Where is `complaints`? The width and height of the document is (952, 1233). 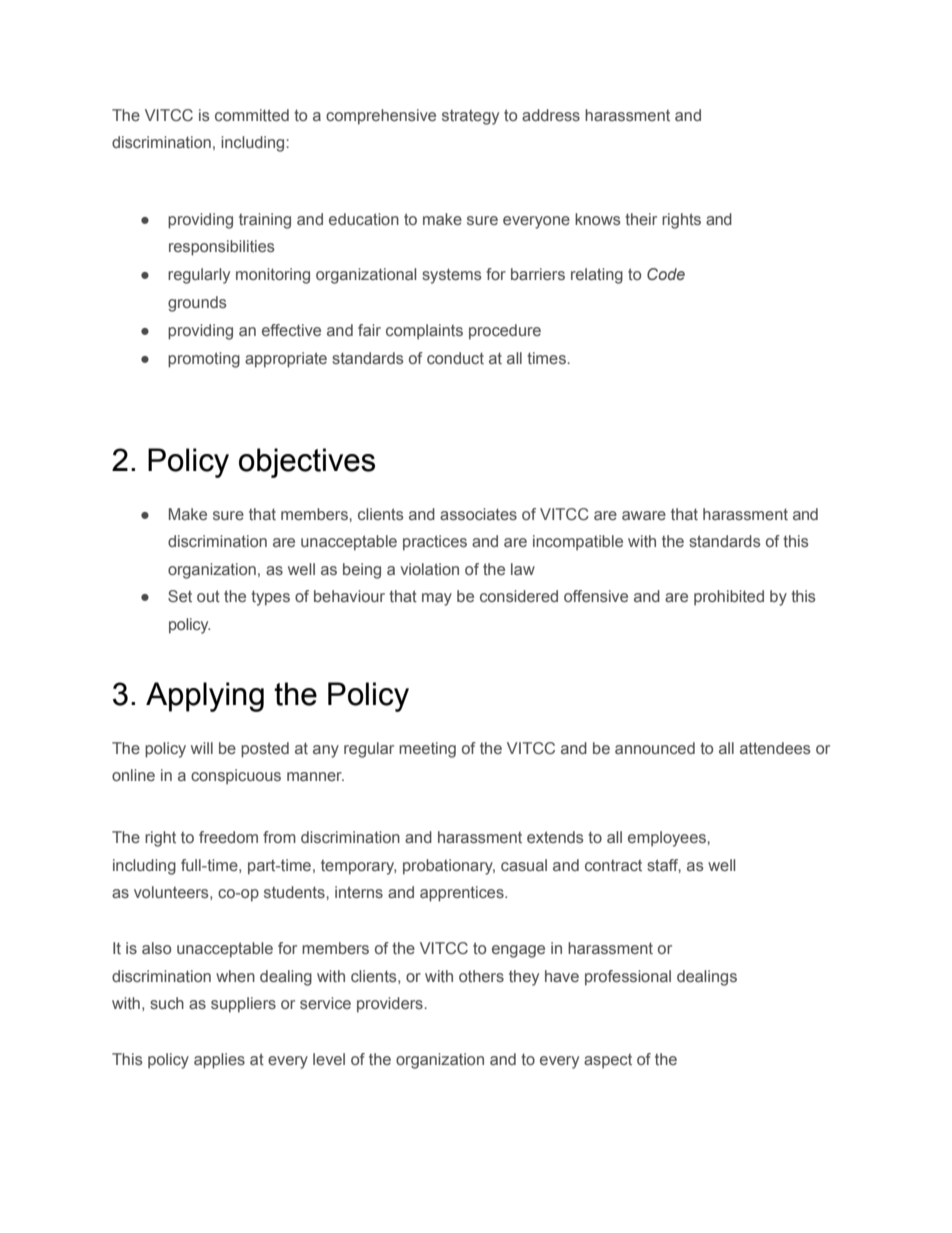 complaints is located at coordinates (424, 332).
